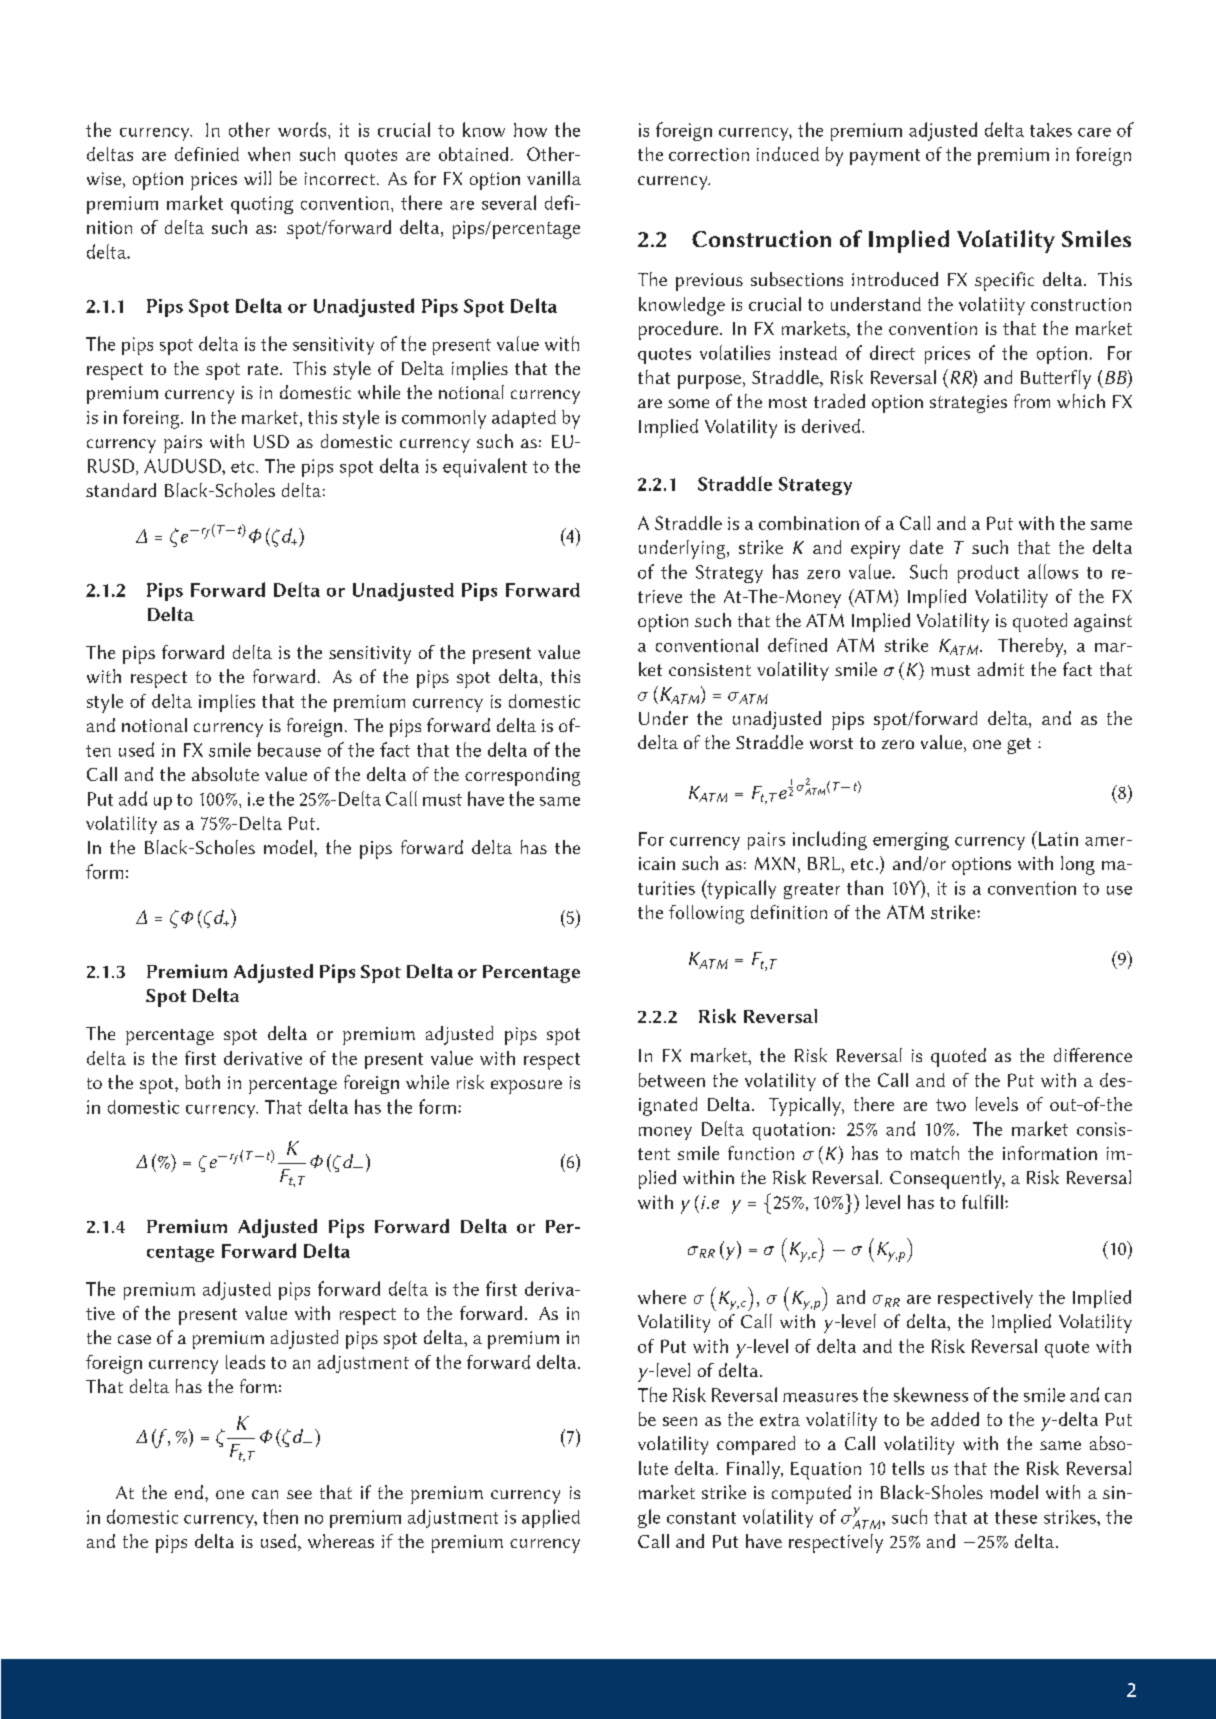 This document has width=1216, height=1719. Describe the element at coordinates (522, 776) in the document. I see `corresponding` at that location.
